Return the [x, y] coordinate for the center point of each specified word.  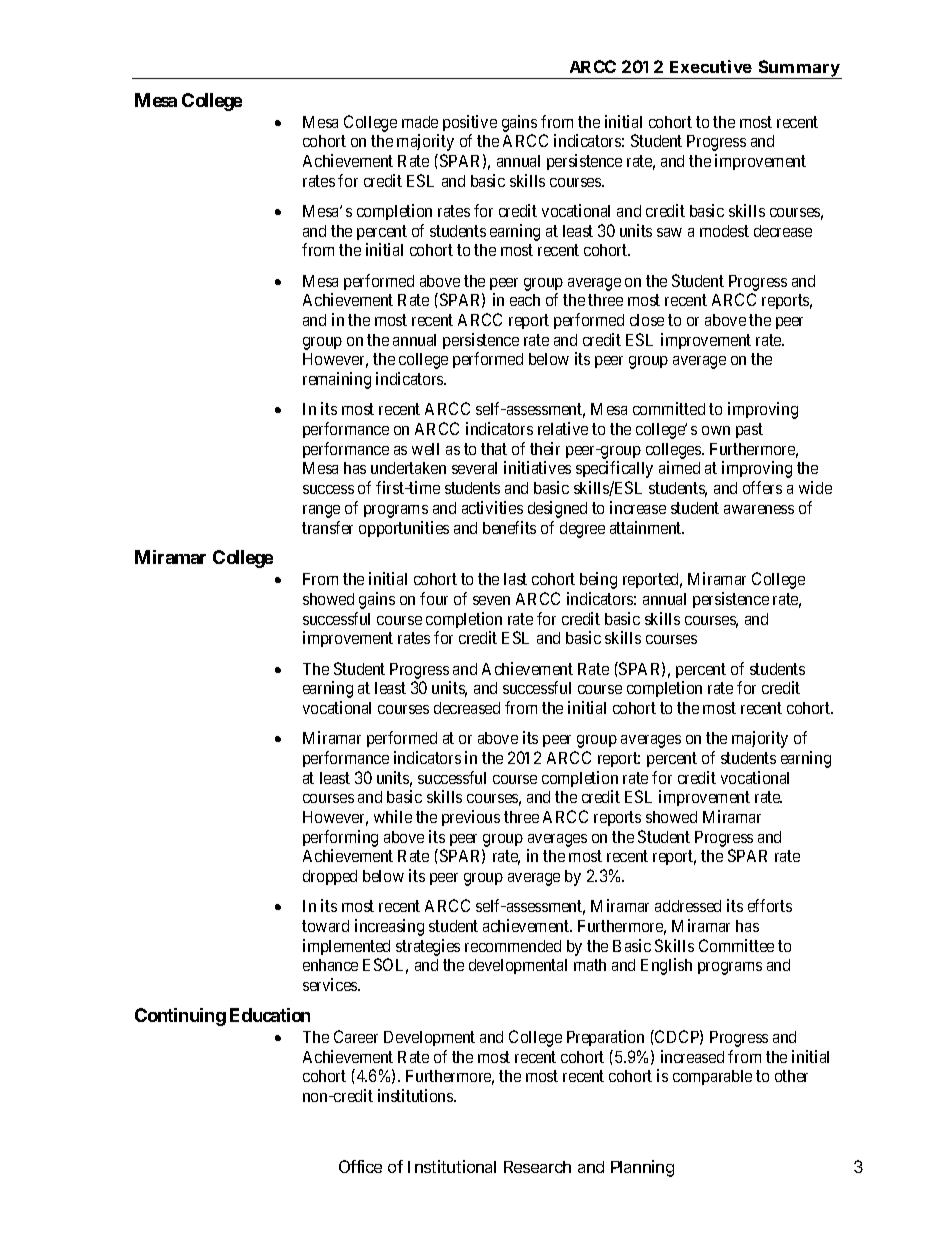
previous [471, 818]
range [321, 511]
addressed [688, 906]
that [494, 449]
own [716, 430]
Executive [711, 66]
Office [360, 1166]
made [420, 122]
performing [340, 838]
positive [470, 123]
